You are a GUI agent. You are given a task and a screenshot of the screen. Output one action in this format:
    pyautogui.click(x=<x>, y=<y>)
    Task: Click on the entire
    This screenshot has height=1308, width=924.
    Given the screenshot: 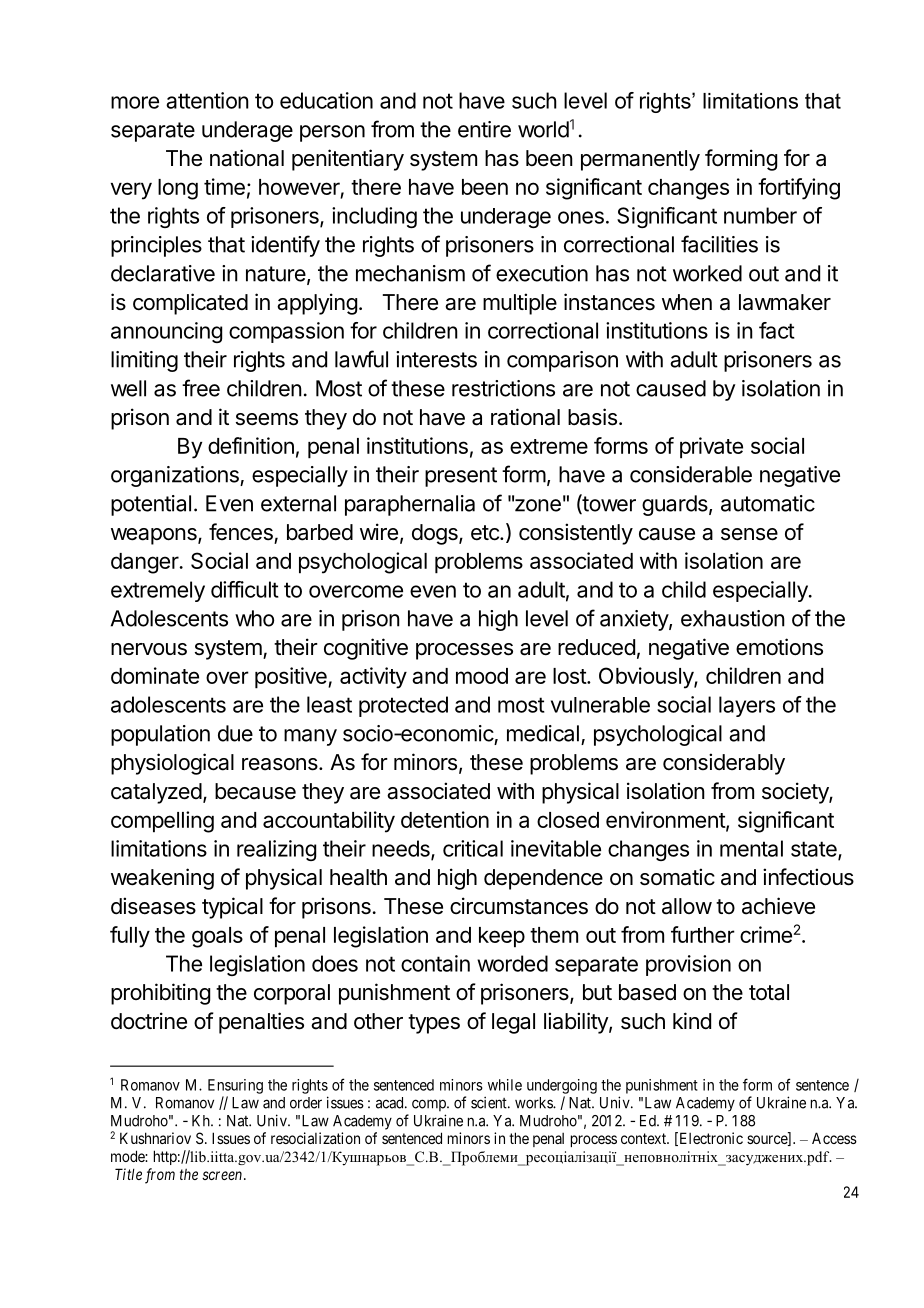 What is the action you would take?
    pyautogui.click(x=484, y=129)
